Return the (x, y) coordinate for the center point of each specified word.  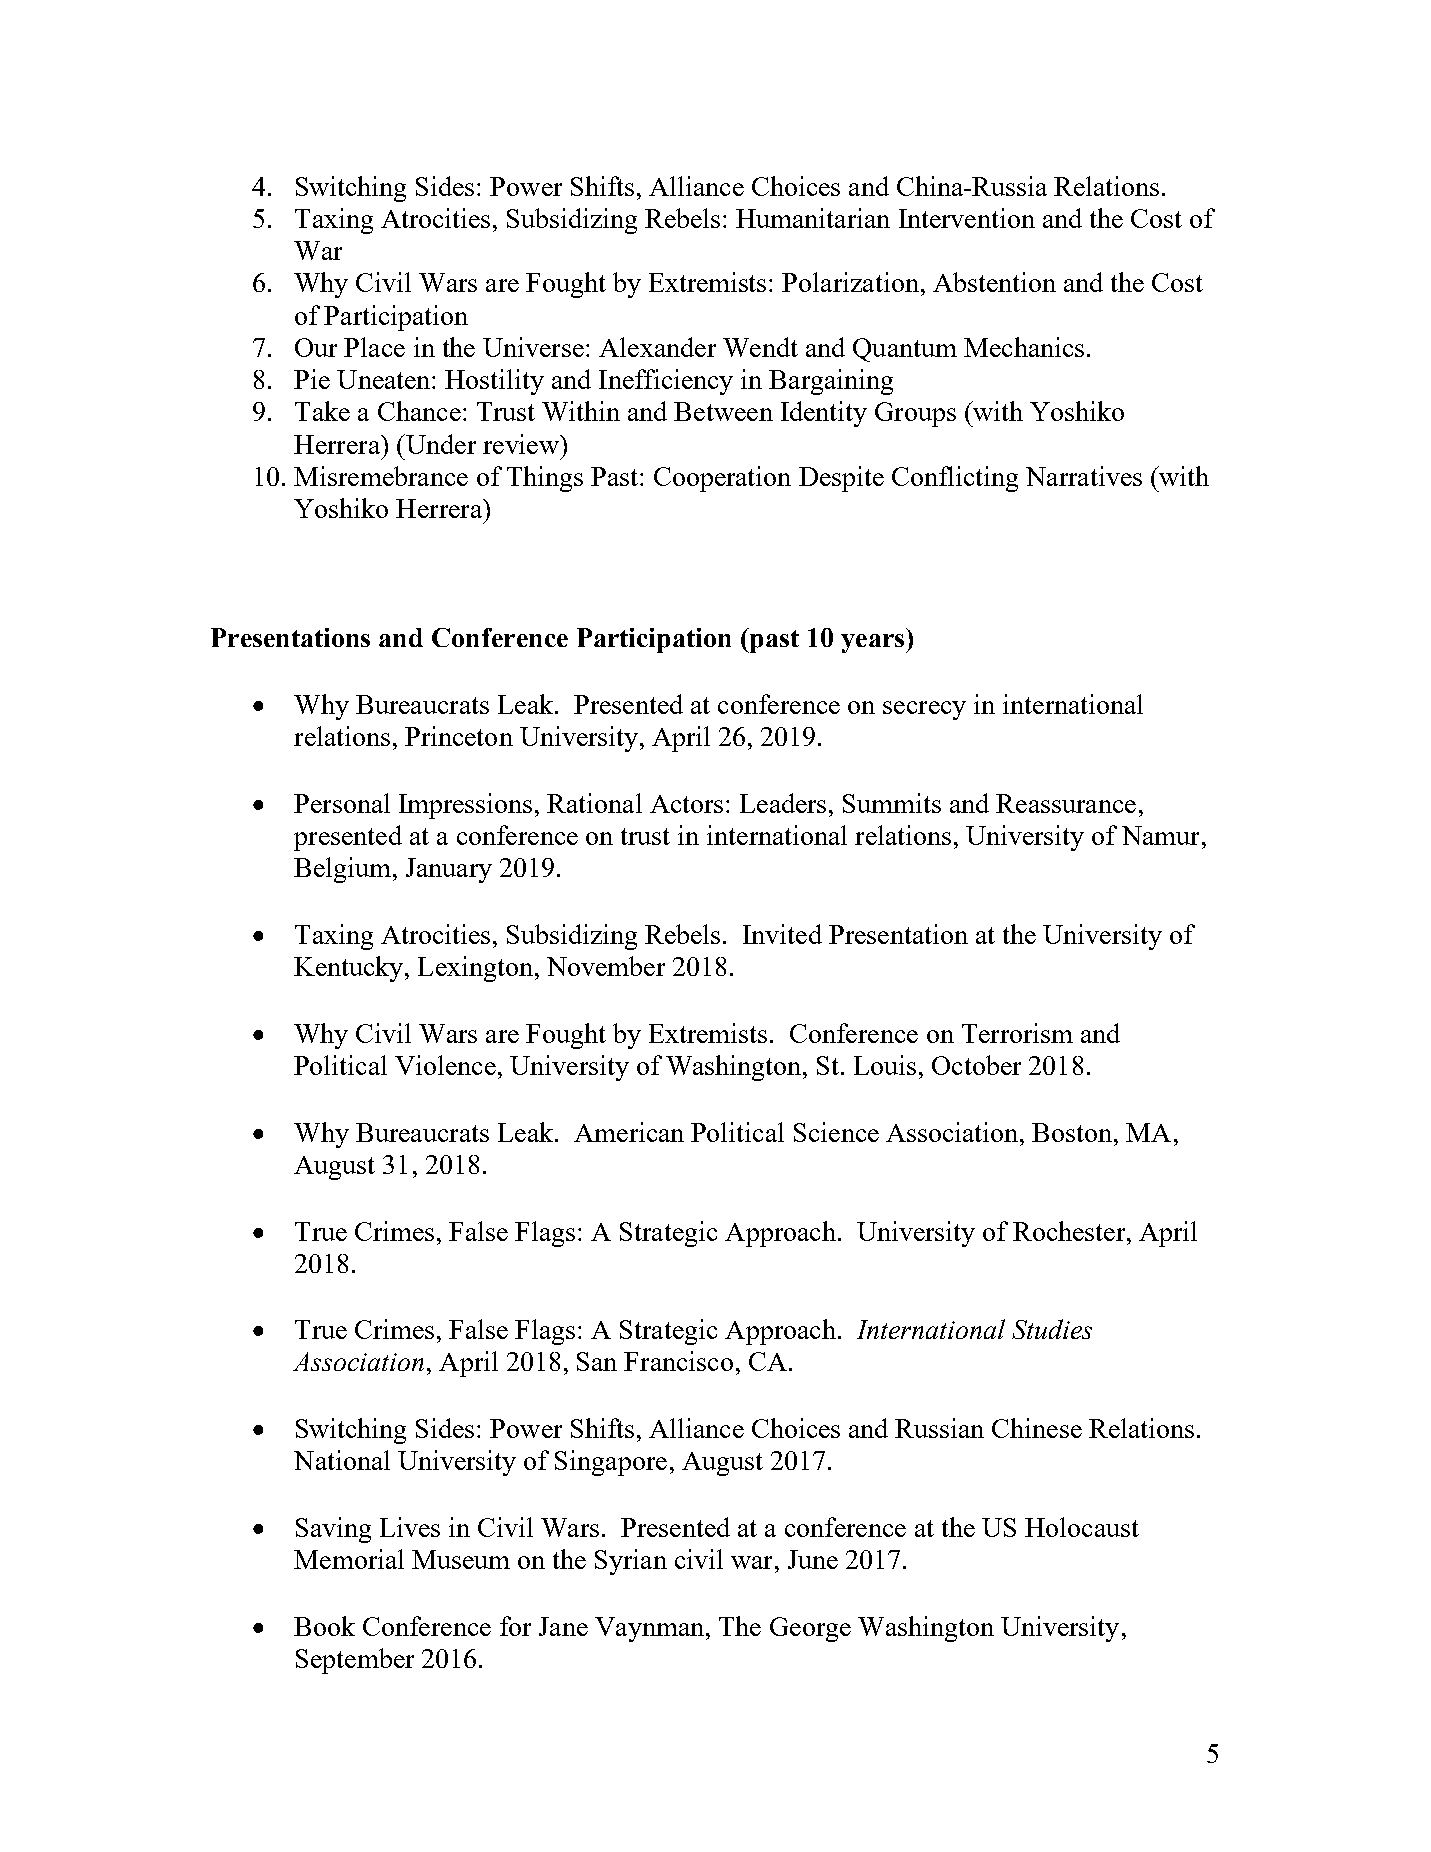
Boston (1073, 1132)
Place (374, 347)
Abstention (994, 282)
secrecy (924, 710)
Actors (686, 804)
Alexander (657, 347)
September (355, 1661)
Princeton (459, 736)
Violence (445, 1065)
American (629, 1132)
